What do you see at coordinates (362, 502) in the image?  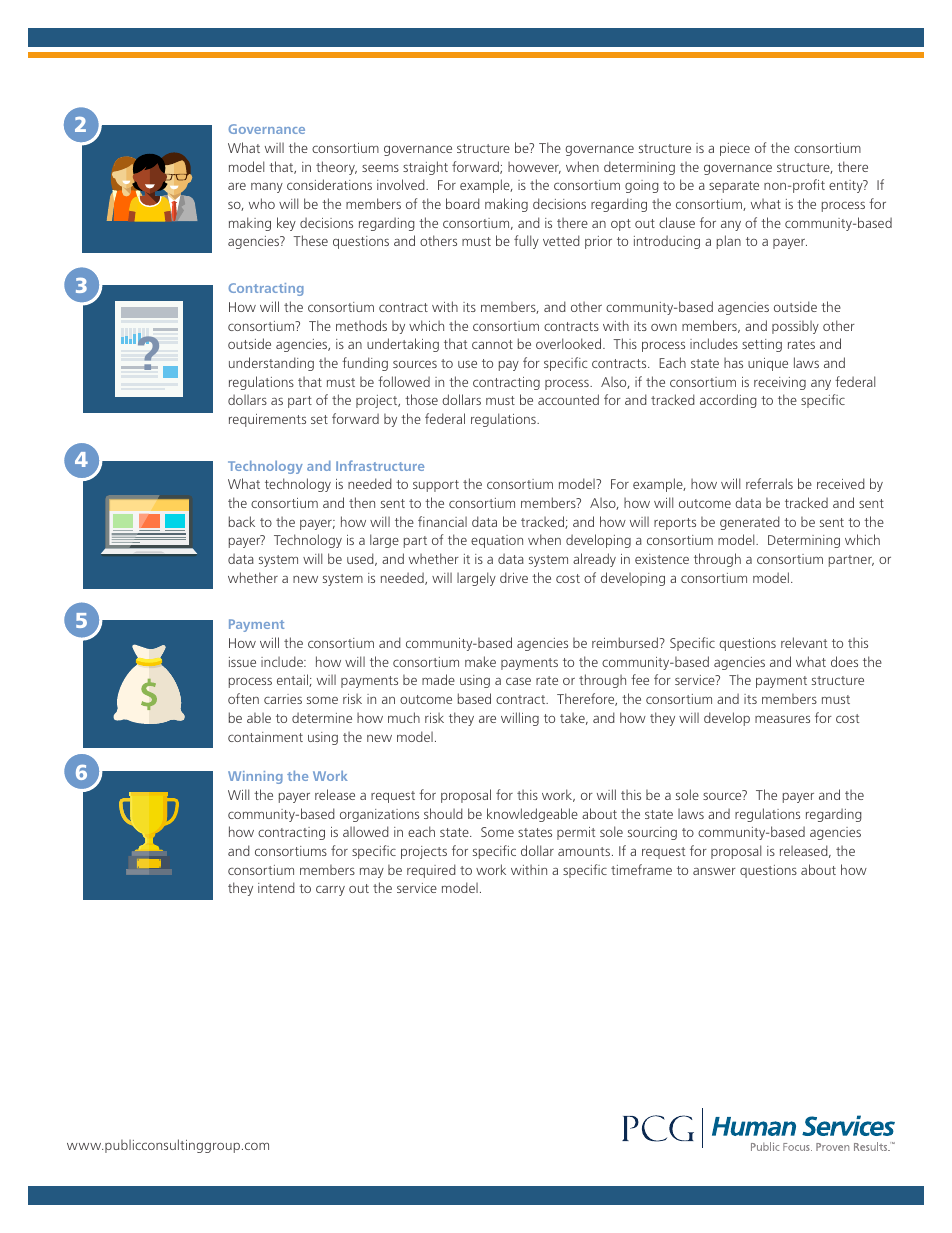 I see `then` at bounding box center [362, 502].
